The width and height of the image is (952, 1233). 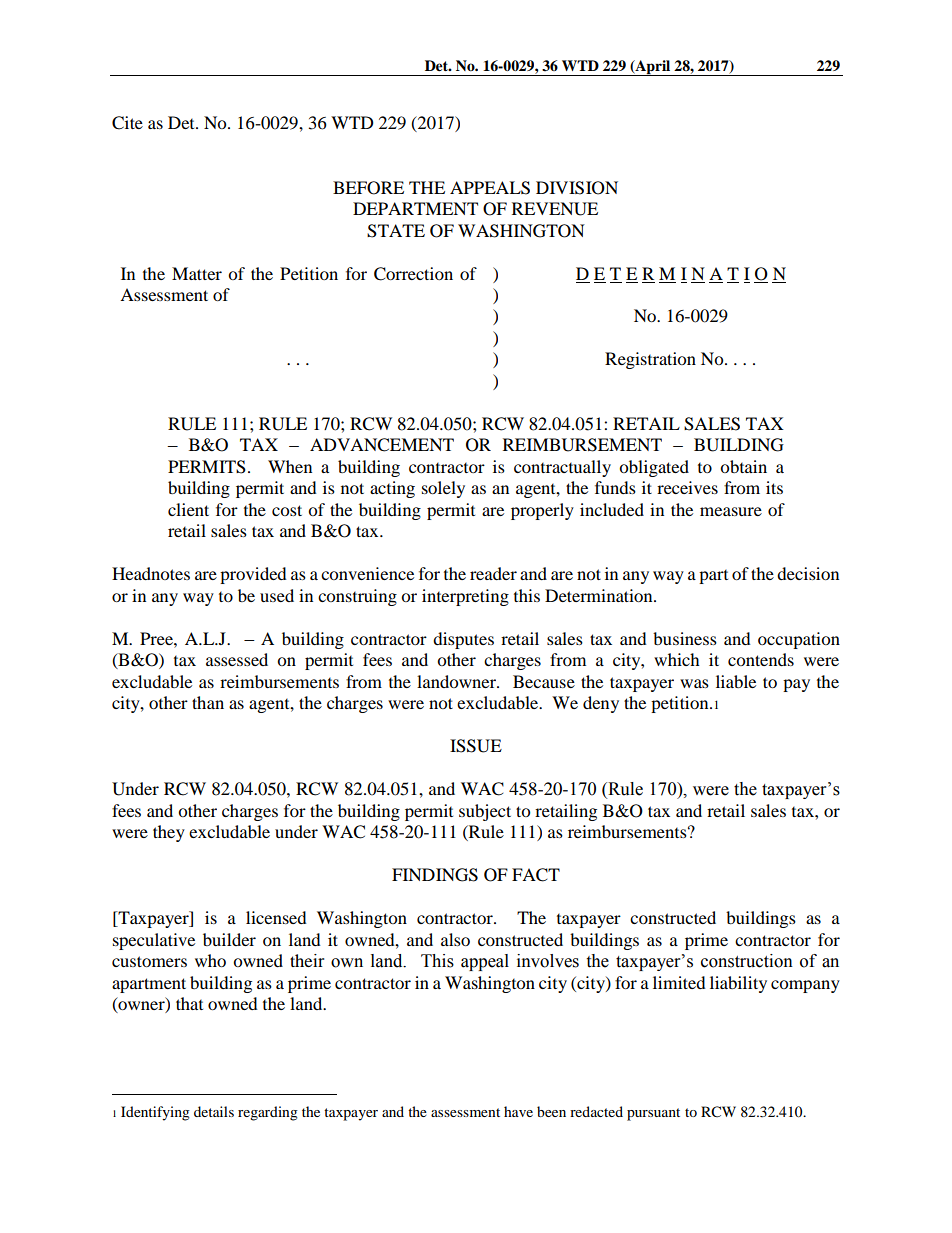 I want to click on business, so click(x=685, y=638).
